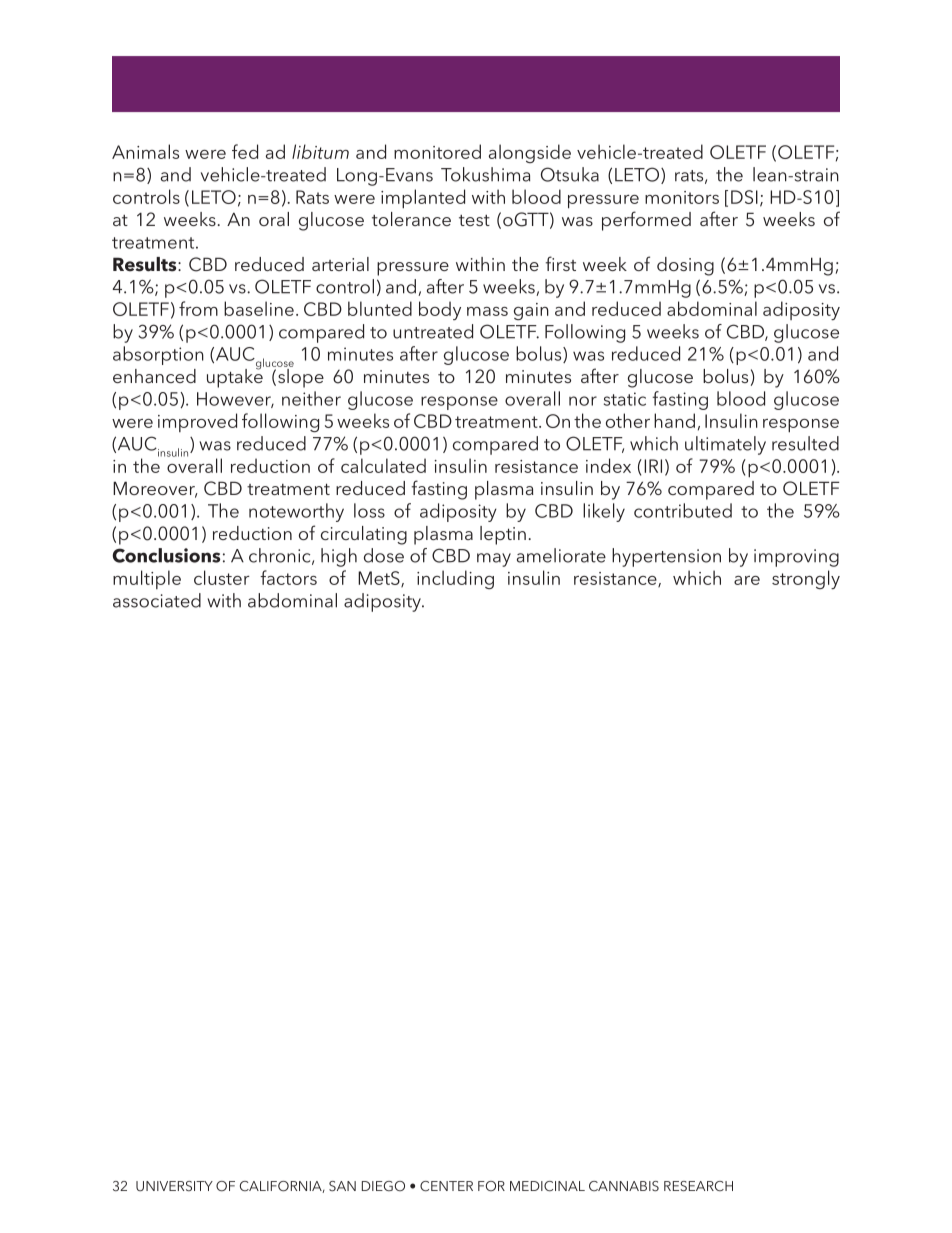 Image resolution: width=952 pixels, height=1233 pixels. Describe the element at coordinates (174, 1186) in the page. I see `UNIVERSITY` at that location.
